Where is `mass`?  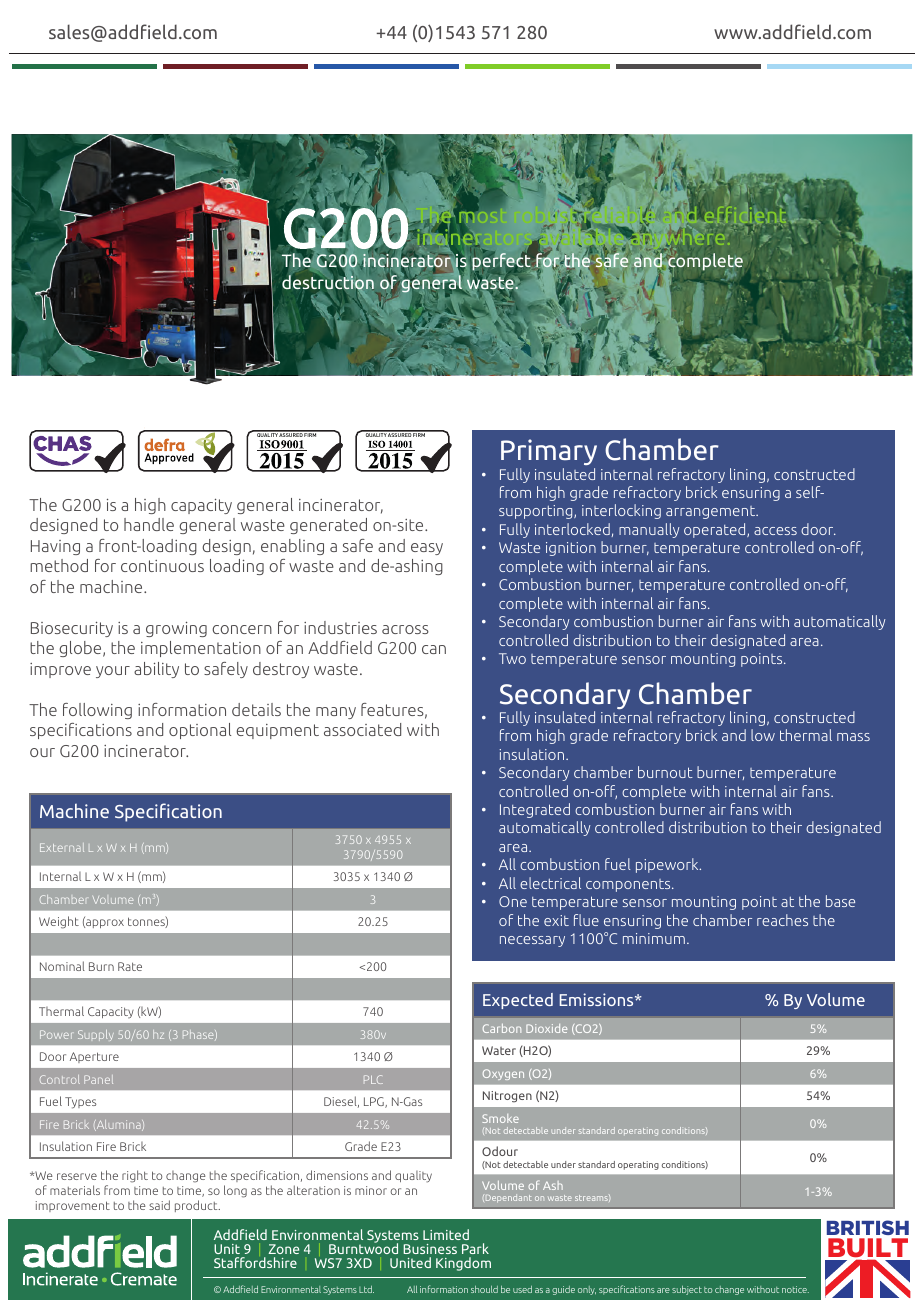 mass is located at coordinates (853, 737).
